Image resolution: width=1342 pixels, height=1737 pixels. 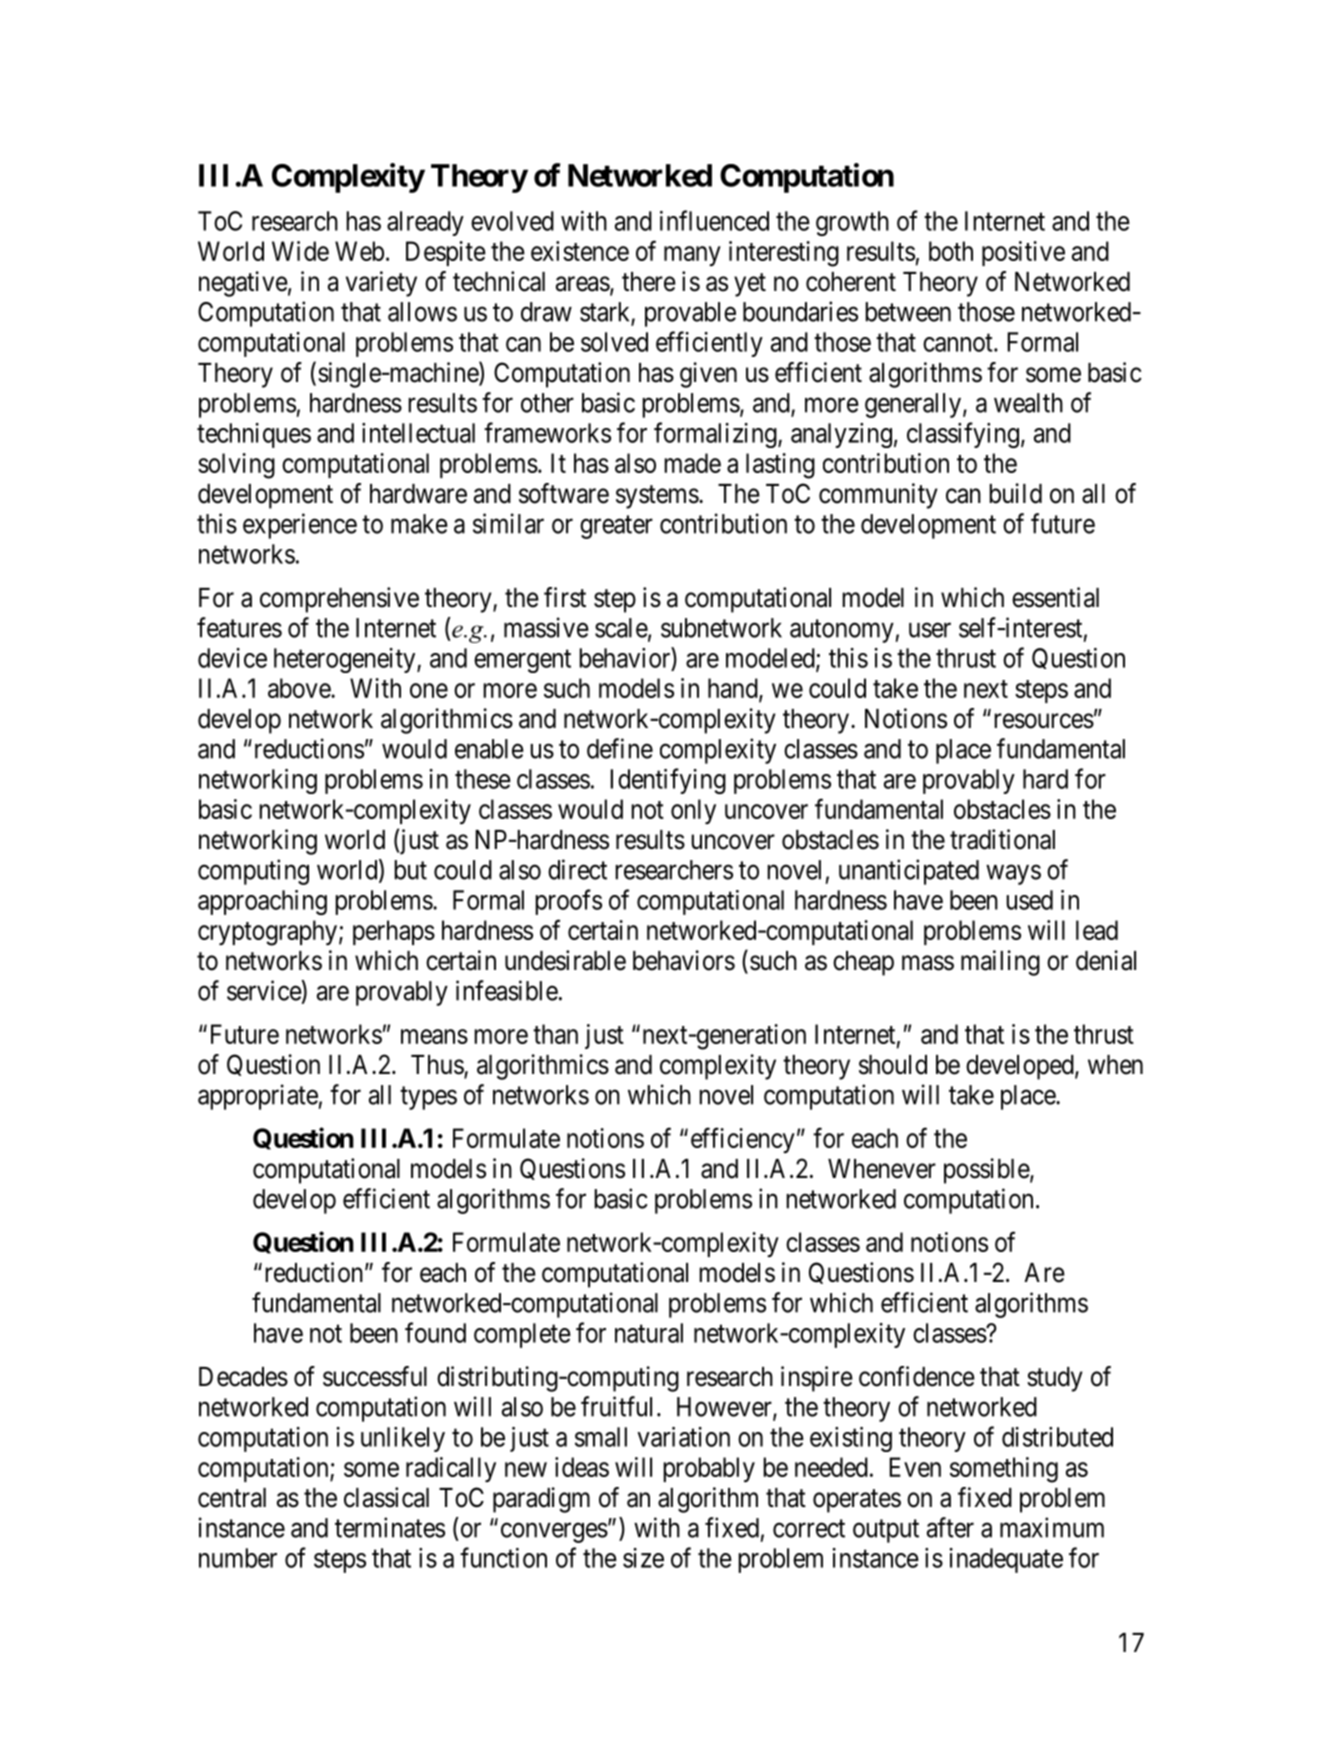 What do you see at coordinates (893, 1065) in the page?
I see `should` at bounding box center [893, 1065].
